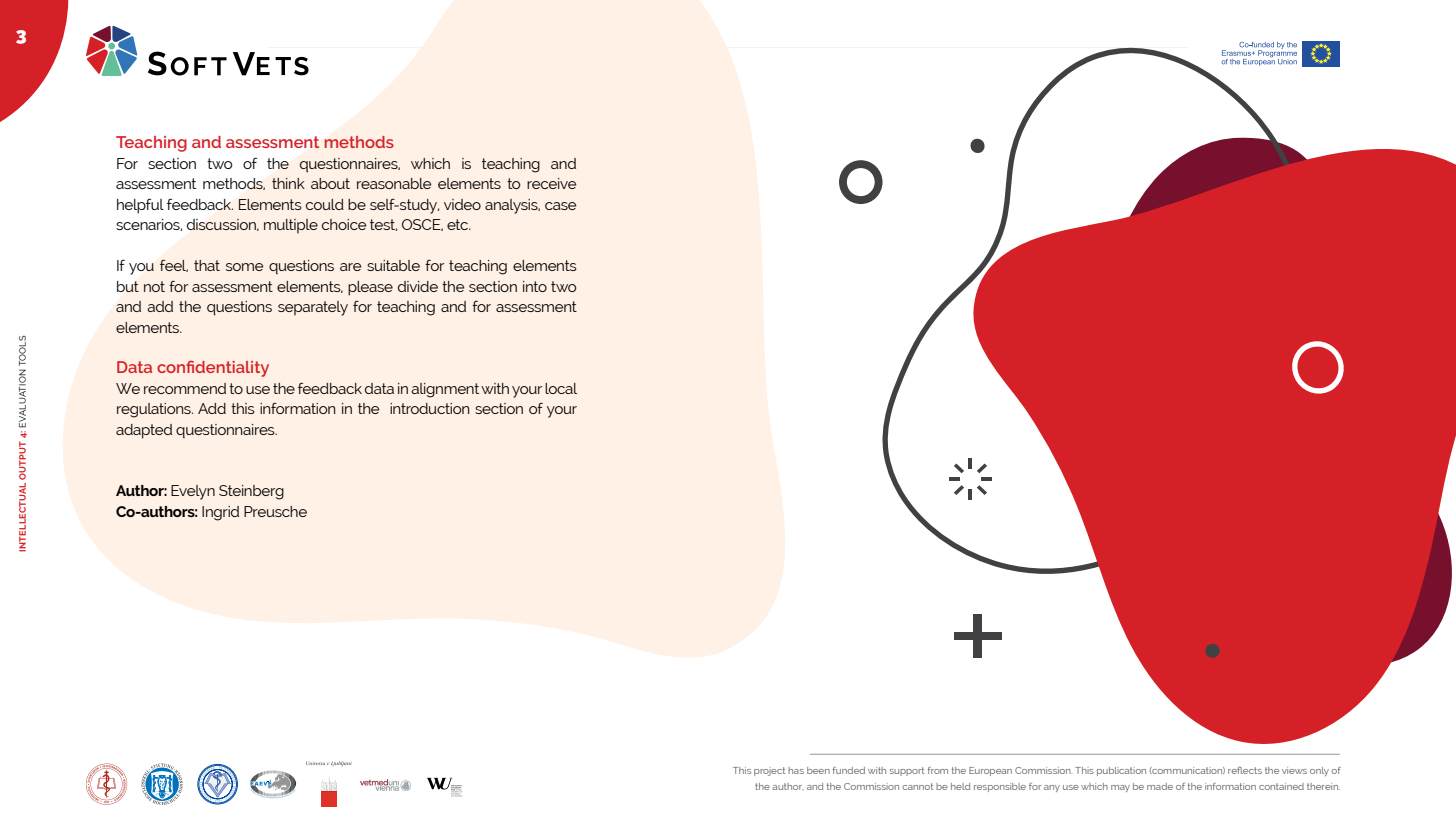 Image resolution: width=1456 pixels, height=819 pixels. I want to click on has, so click(796, 770).
